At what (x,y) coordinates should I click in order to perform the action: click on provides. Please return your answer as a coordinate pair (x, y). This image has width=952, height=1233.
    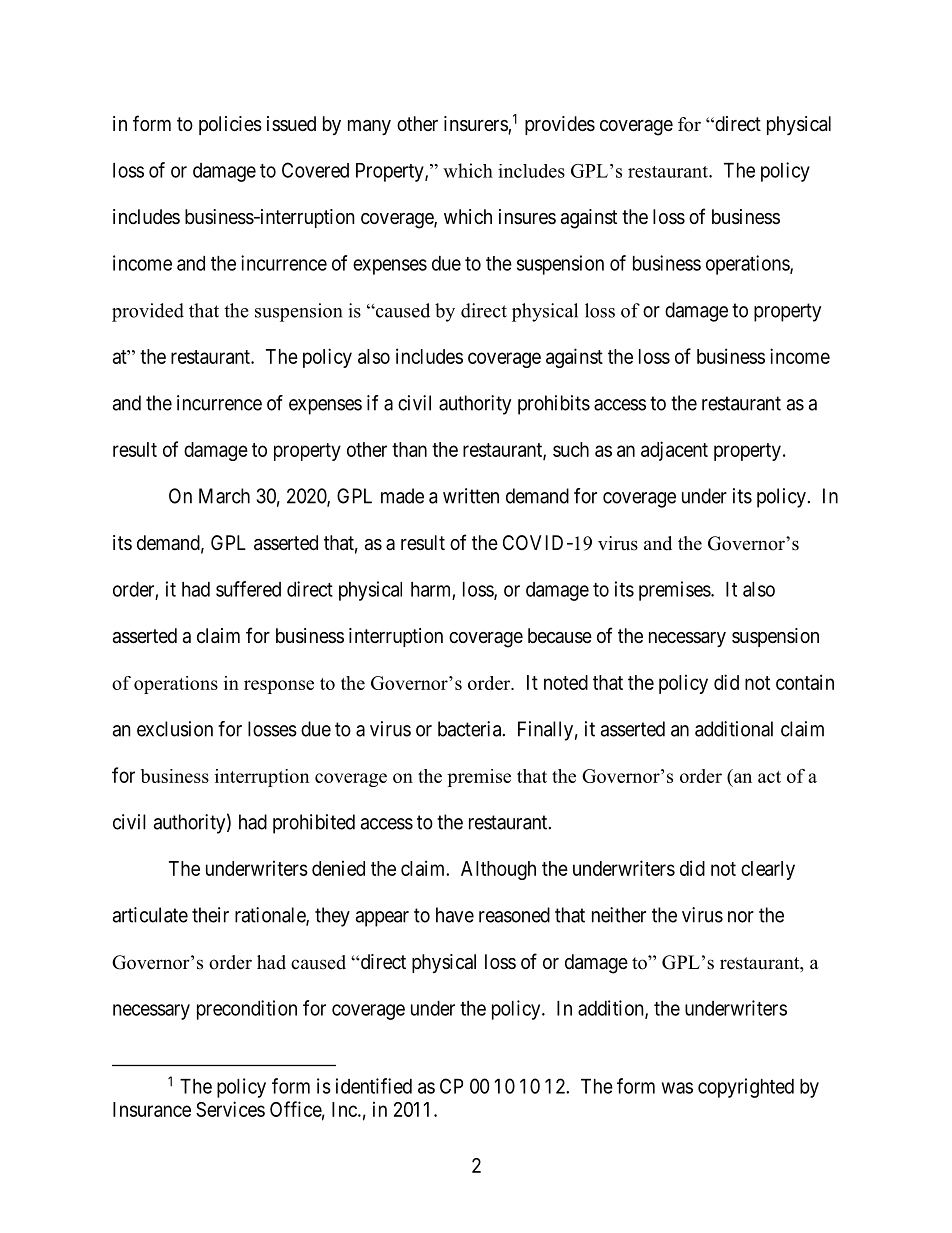
    Looking at the image, I should click on (560, 125).
